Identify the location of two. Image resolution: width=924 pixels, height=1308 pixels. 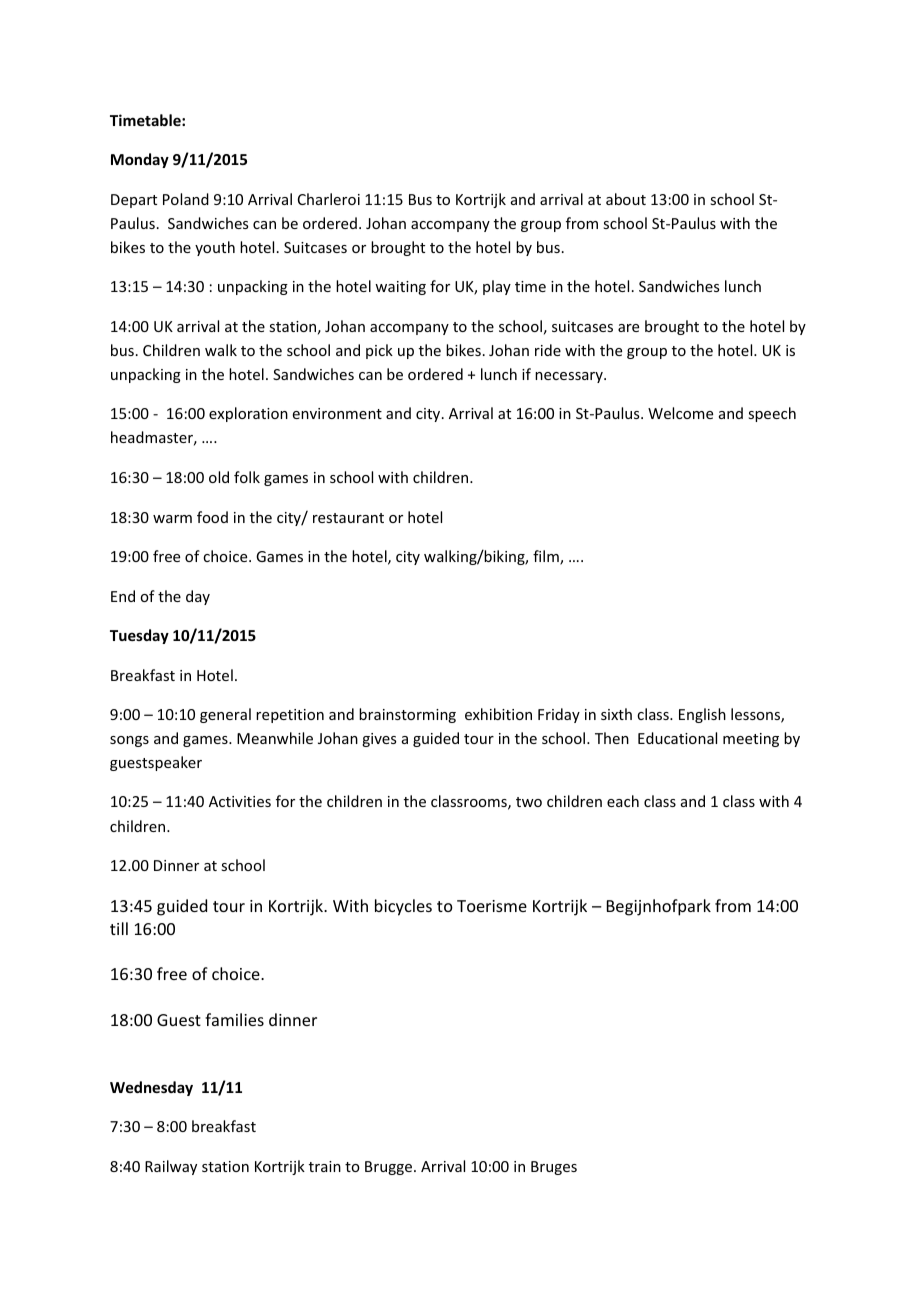
(529, 802).
